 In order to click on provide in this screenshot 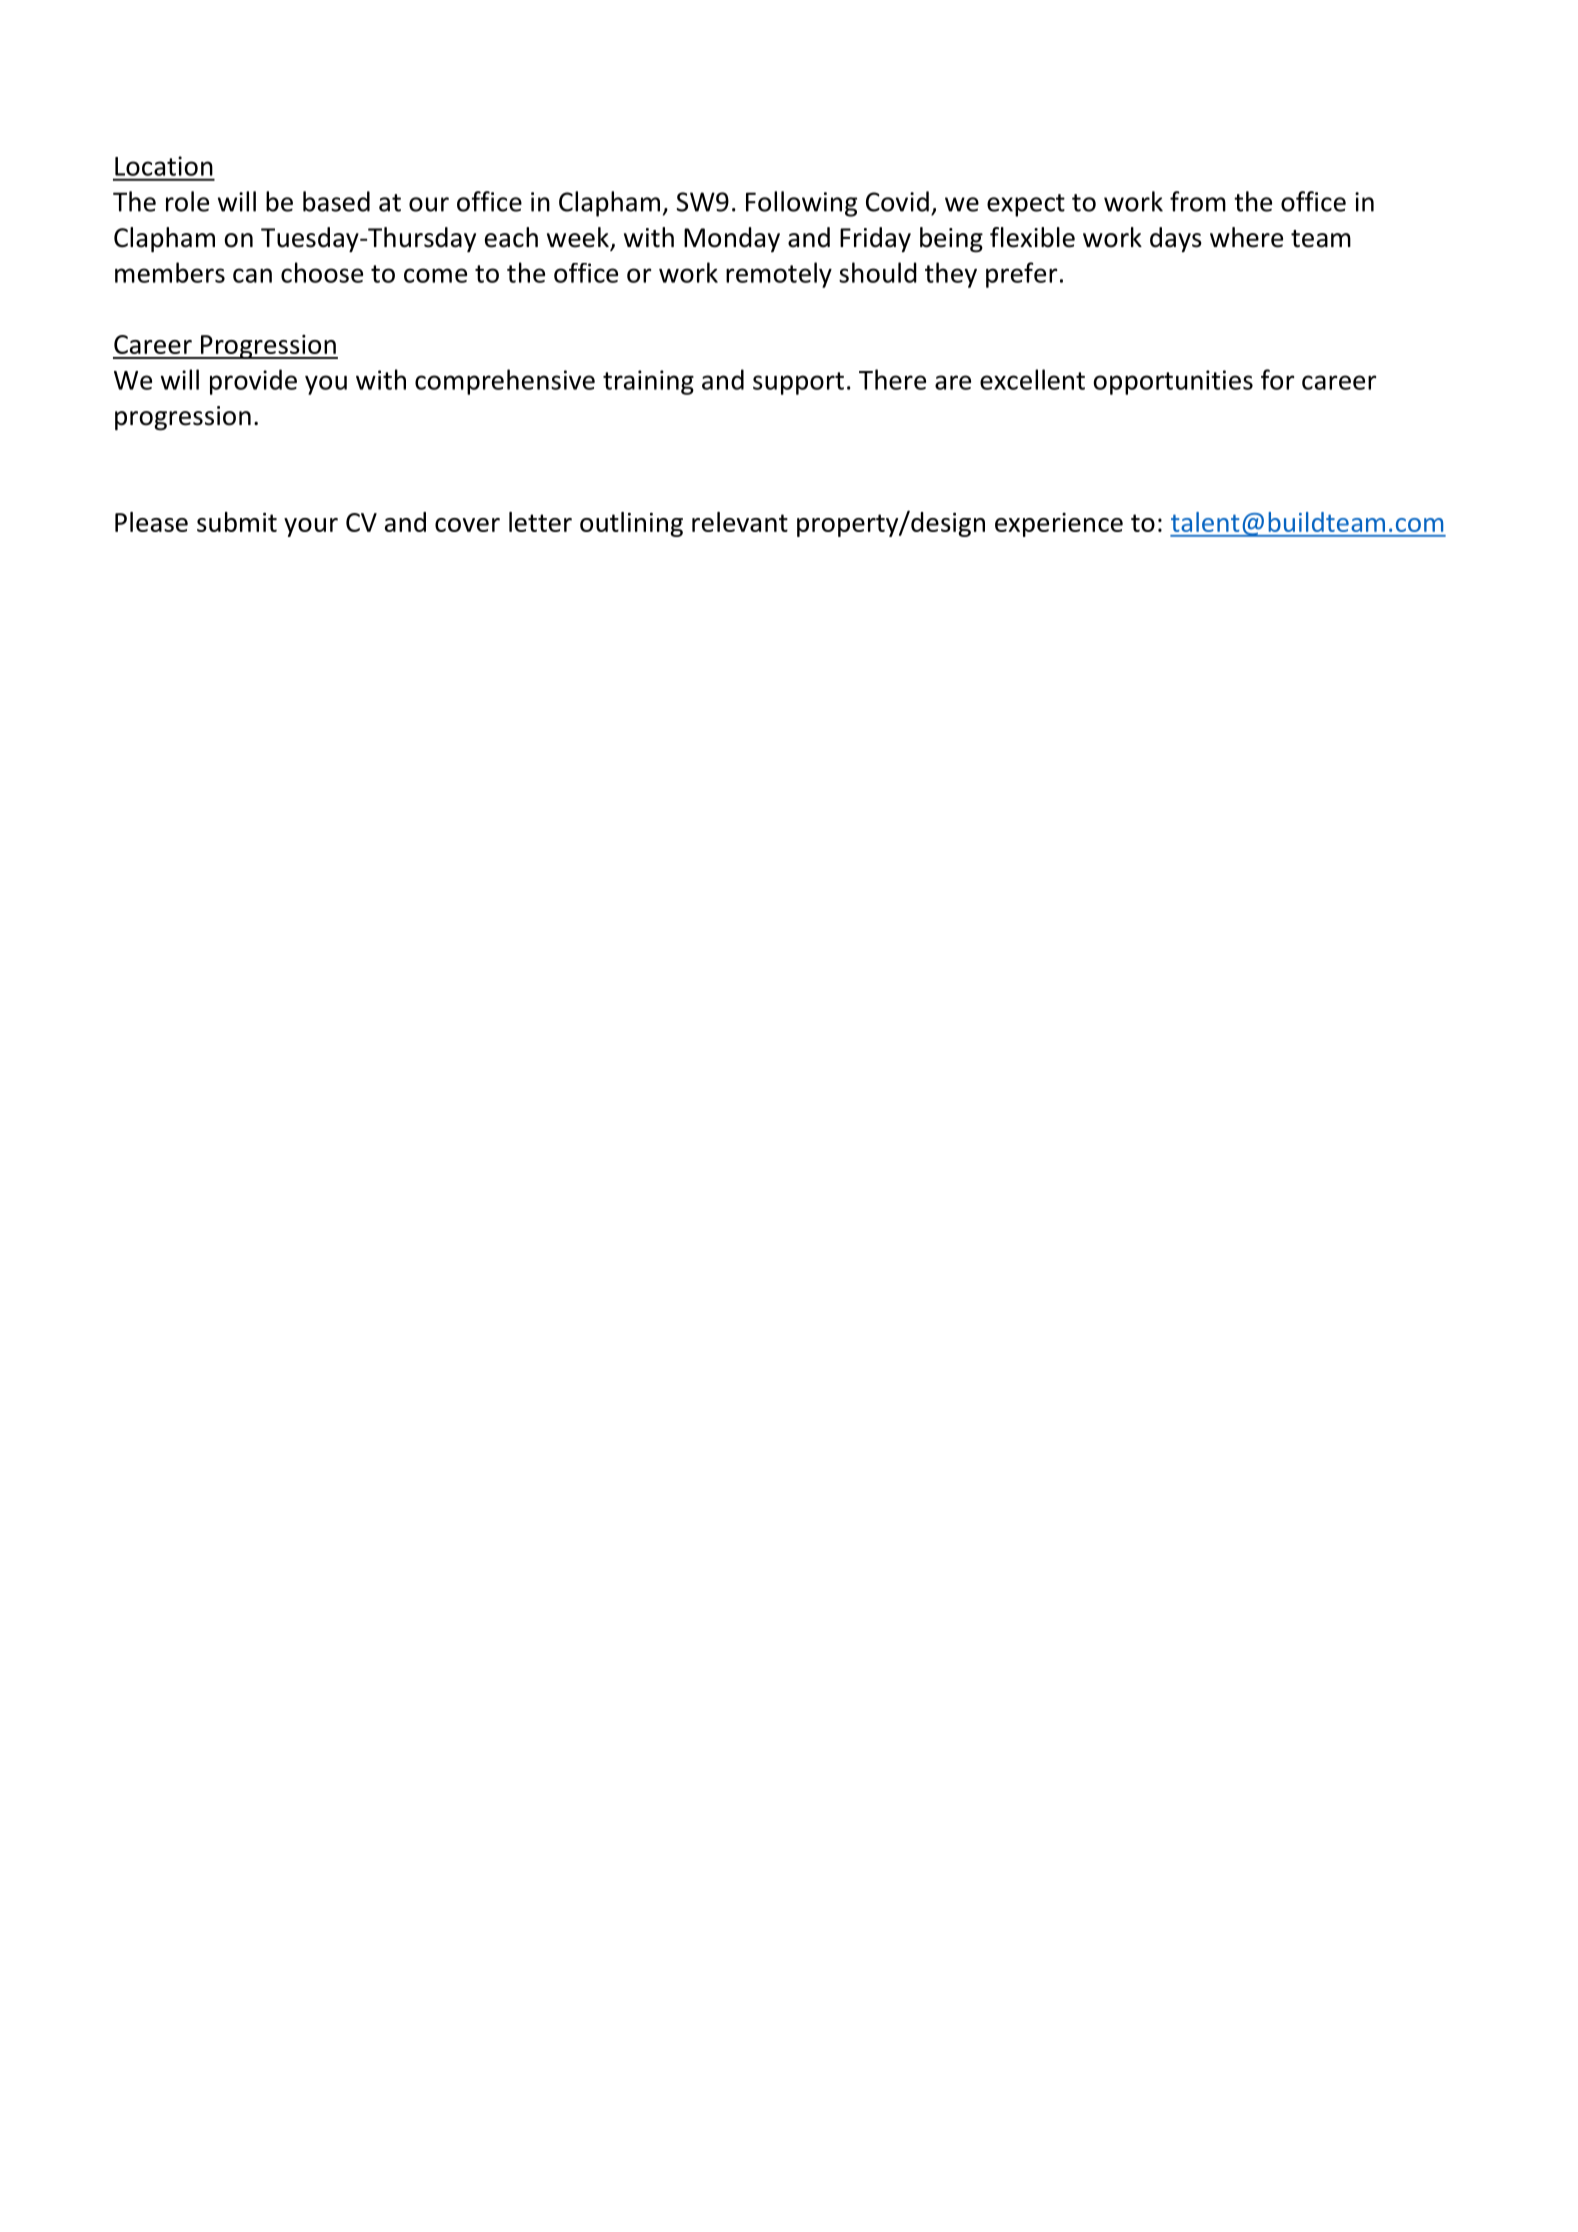, I will do `click(253, 382)`.
